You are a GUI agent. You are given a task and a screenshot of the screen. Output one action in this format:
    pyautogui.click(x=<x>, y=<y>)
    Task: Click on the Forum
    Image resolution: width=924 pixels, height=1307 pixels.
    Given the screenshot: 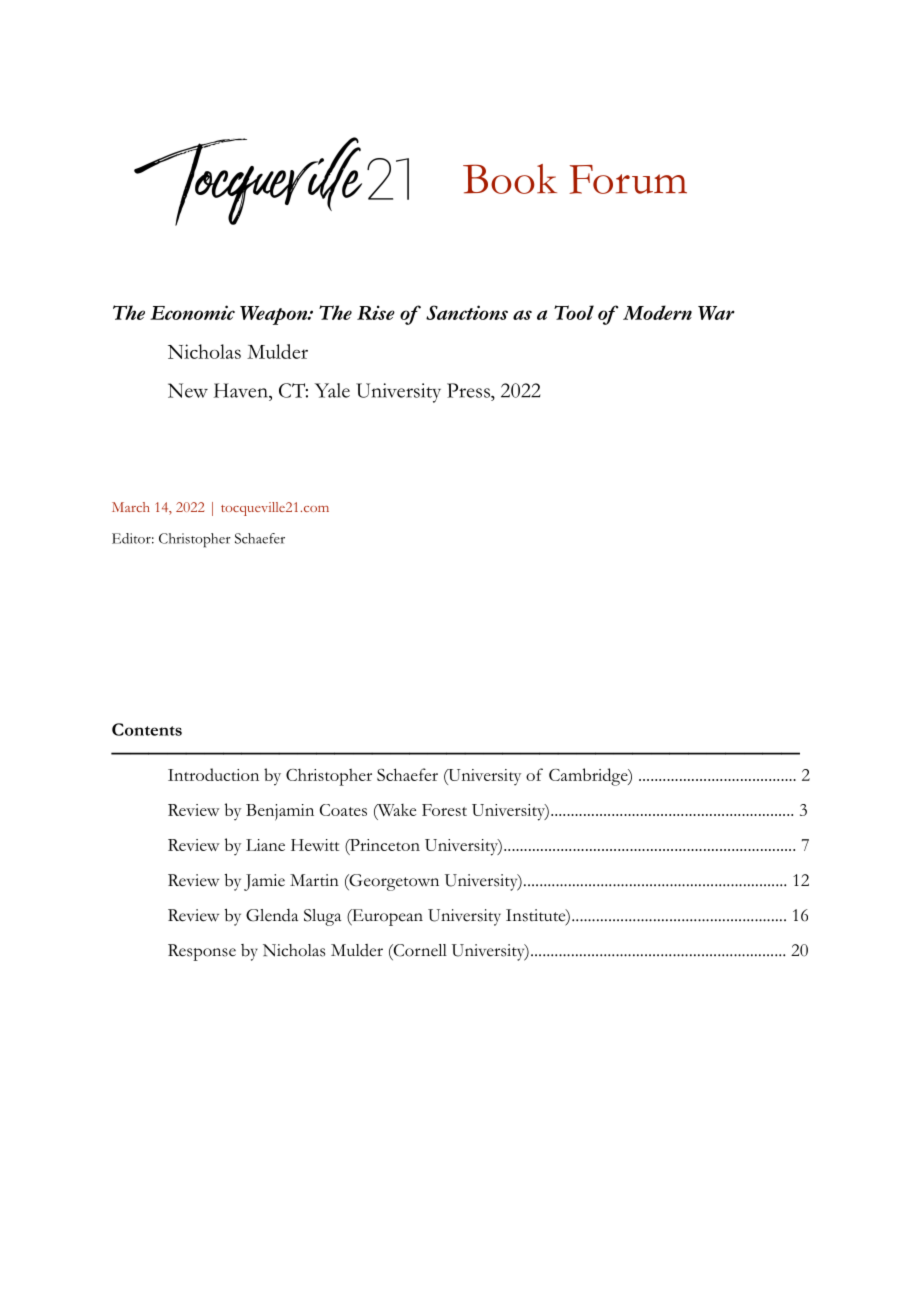 What is the action you would take?
    pyautogui.click(x=628, y=179)
